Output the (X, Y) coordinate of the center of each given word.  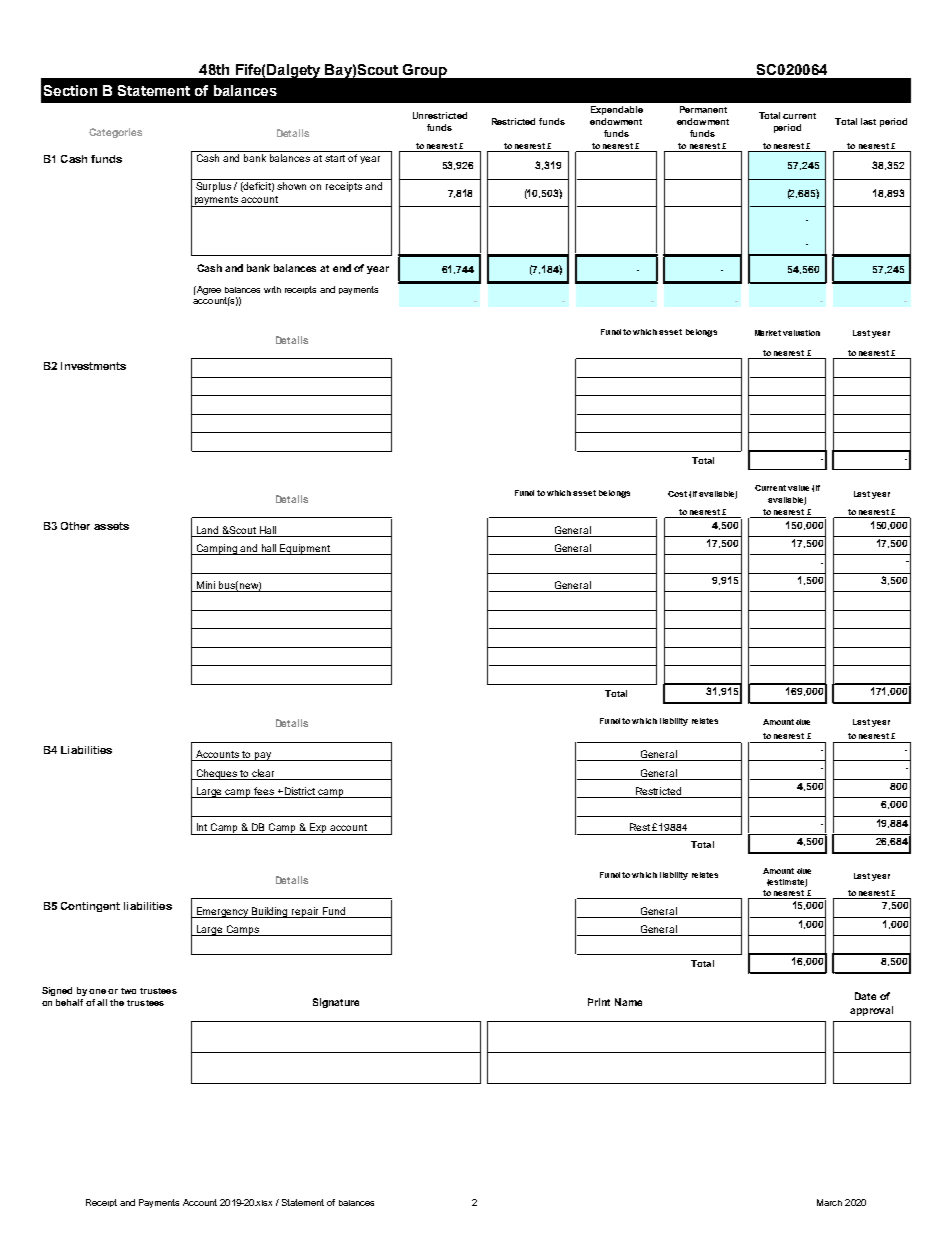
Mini (206, 586)
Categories (115, 133)
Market (768, 333)
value (798, 488)
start (335, 158)
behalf (69, 1002)
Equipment (306, 549)
